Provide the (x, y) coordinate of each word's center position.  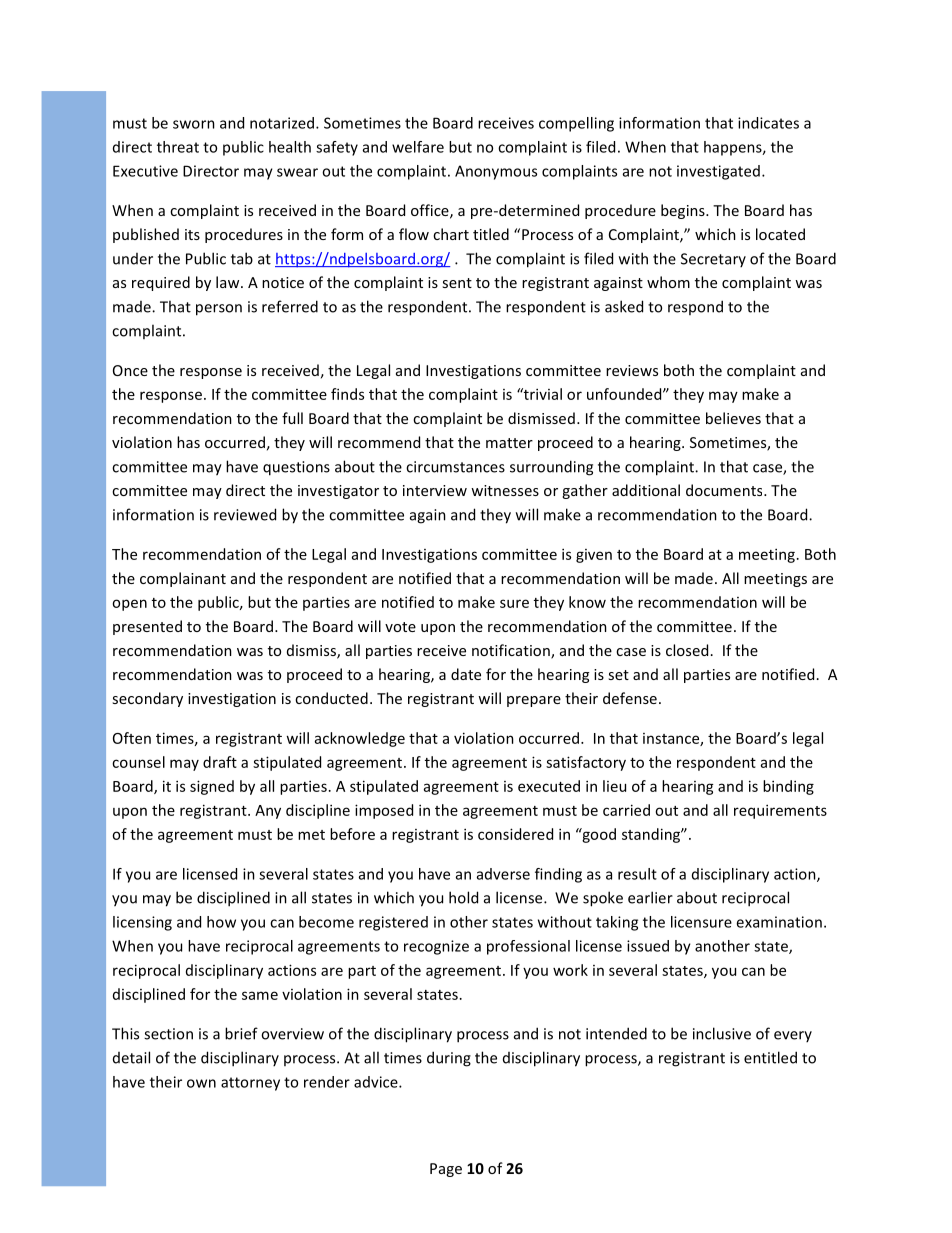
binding (788, 787)
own (201, 1083)
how (221, 922)
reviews (632, 370)
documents (725, 490)
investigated (718, 172)
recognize (436, 947)
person (219, 310)
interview (435, 490)
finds (347, 394)
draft (220, 762)
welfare (418, 147)
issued (648, 946)
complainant (183, 579)
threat (178, 147)
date (466, 674)
